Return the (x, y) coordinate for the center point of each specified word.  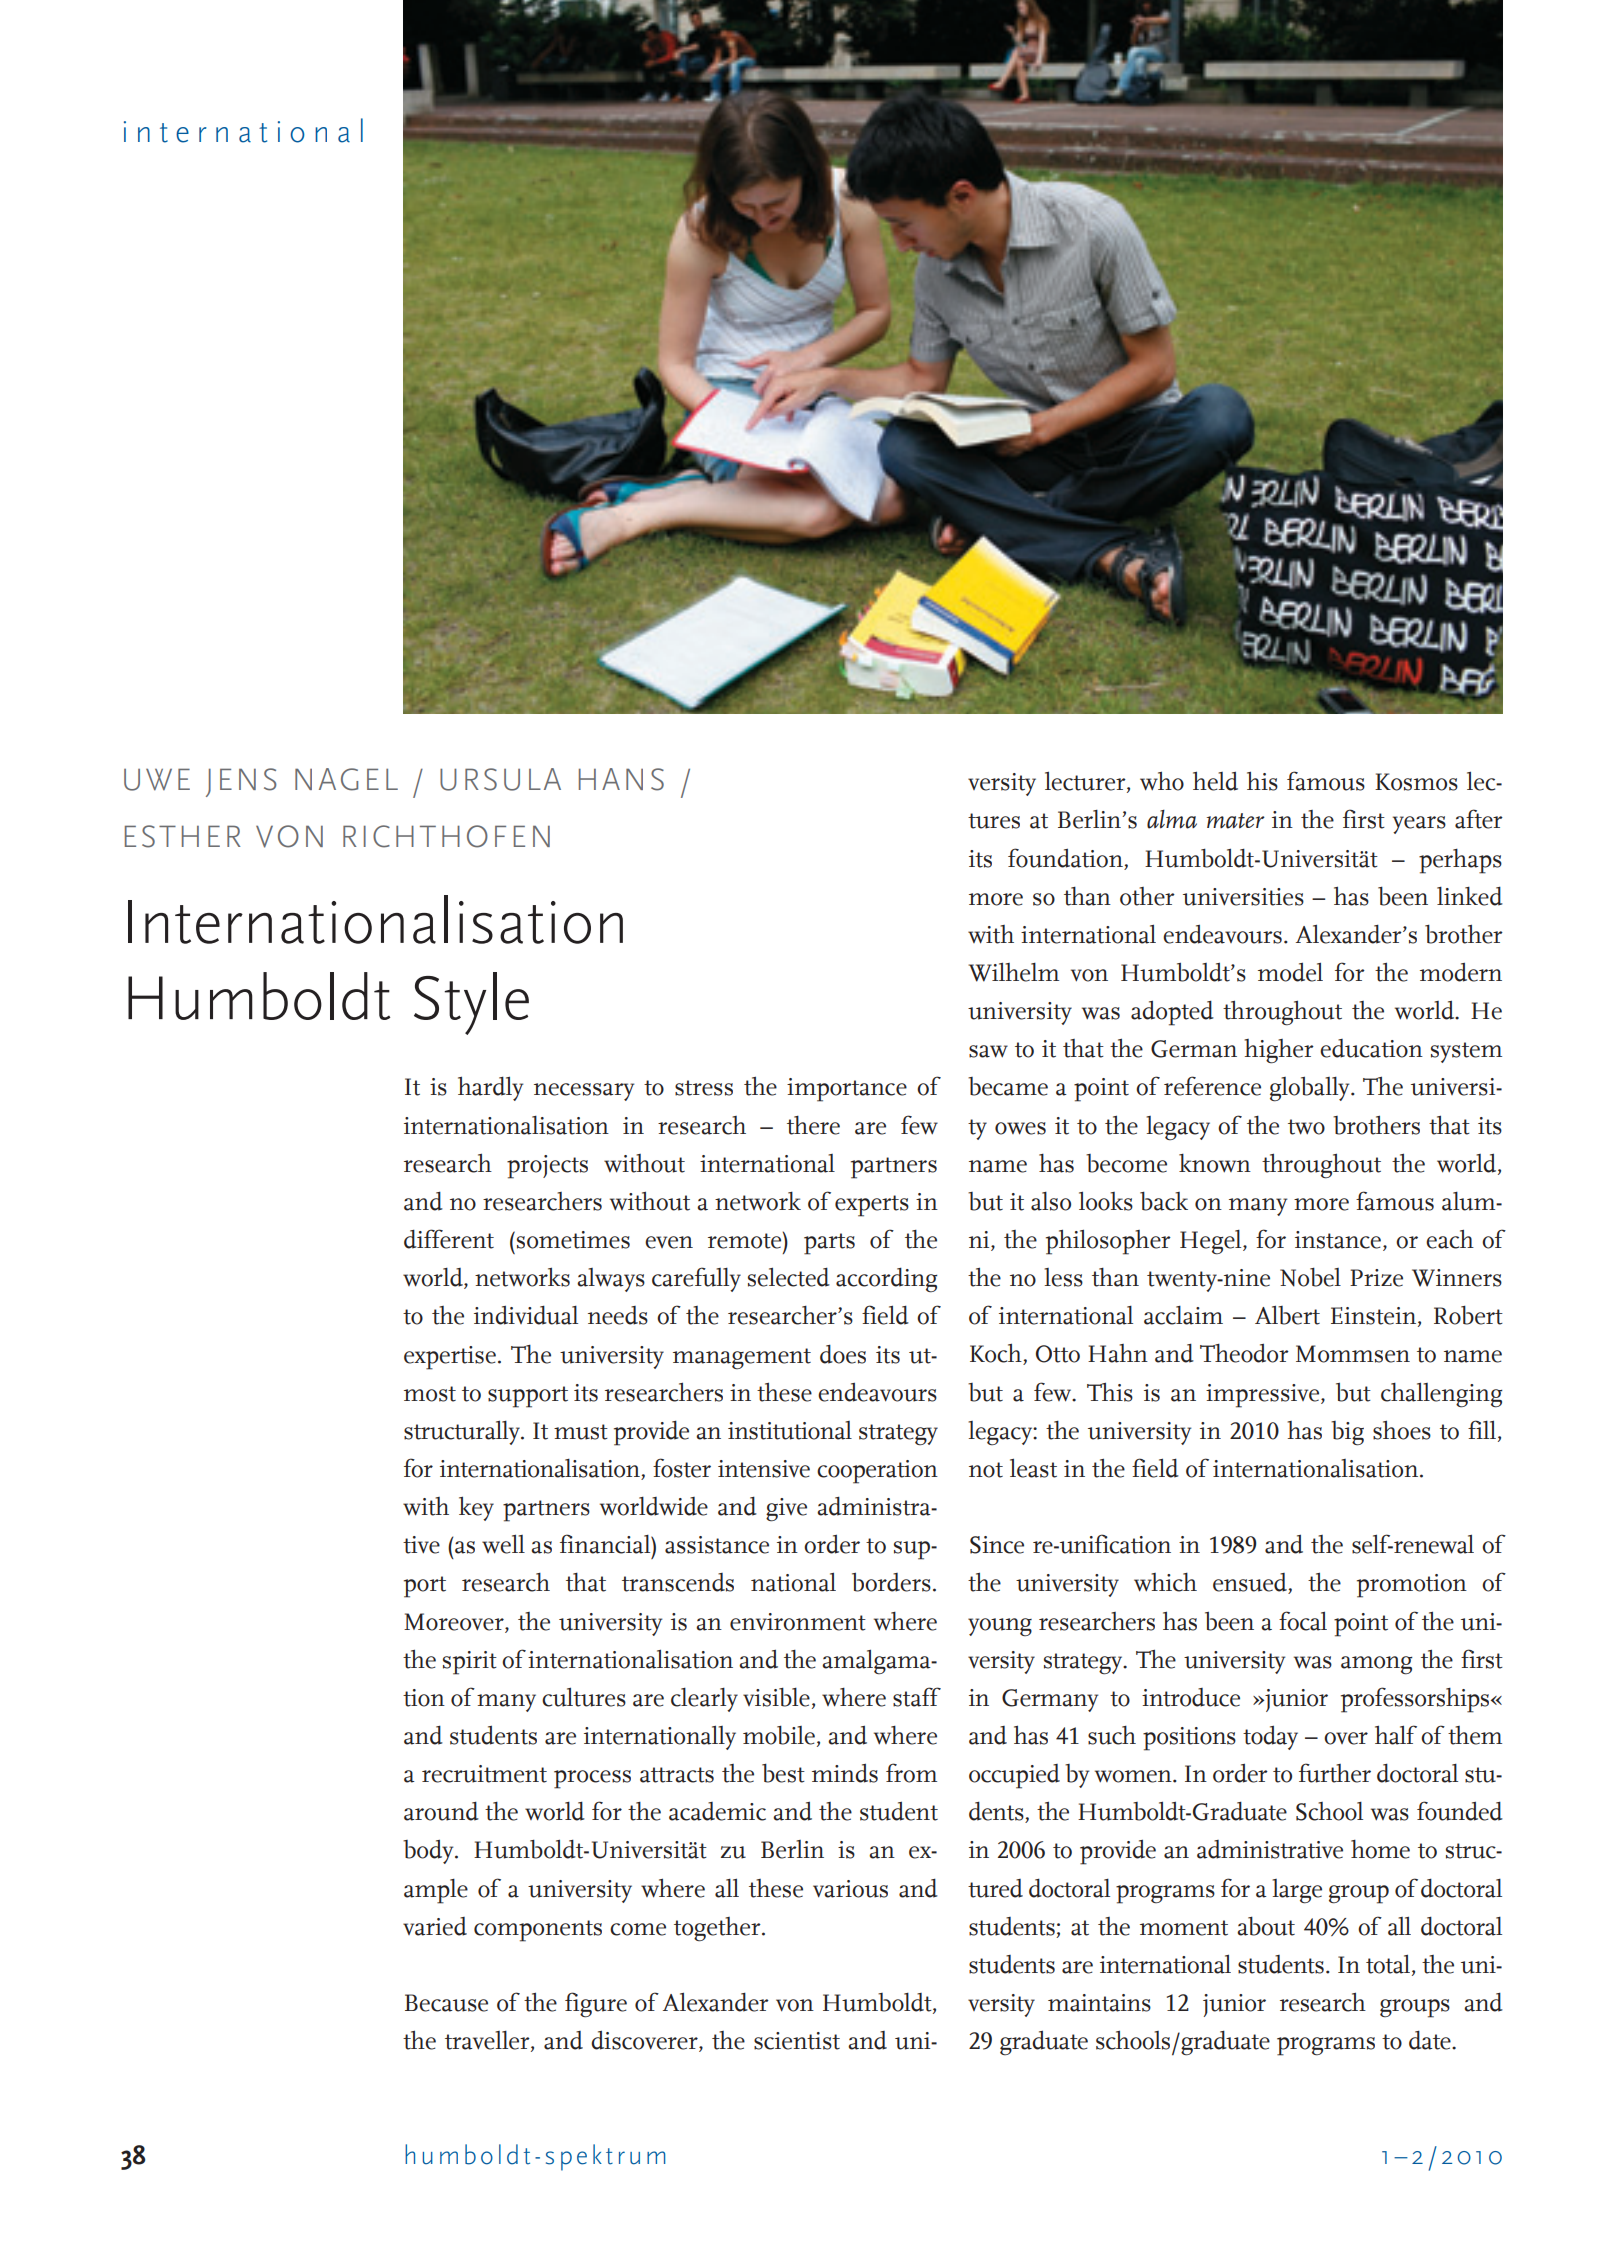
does (843, 1354)
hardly (490, 1088)
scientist (797, 2041)
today (1270, 1737)
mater (1236, 821)
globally (1311, 1089)
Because (446, 2003)
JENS (241, 782)
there (813, 1125)
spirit (470, 1663)
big (1347, 1433)
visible (776, 1697)
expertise (450, 1358)
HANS (621, 779)
